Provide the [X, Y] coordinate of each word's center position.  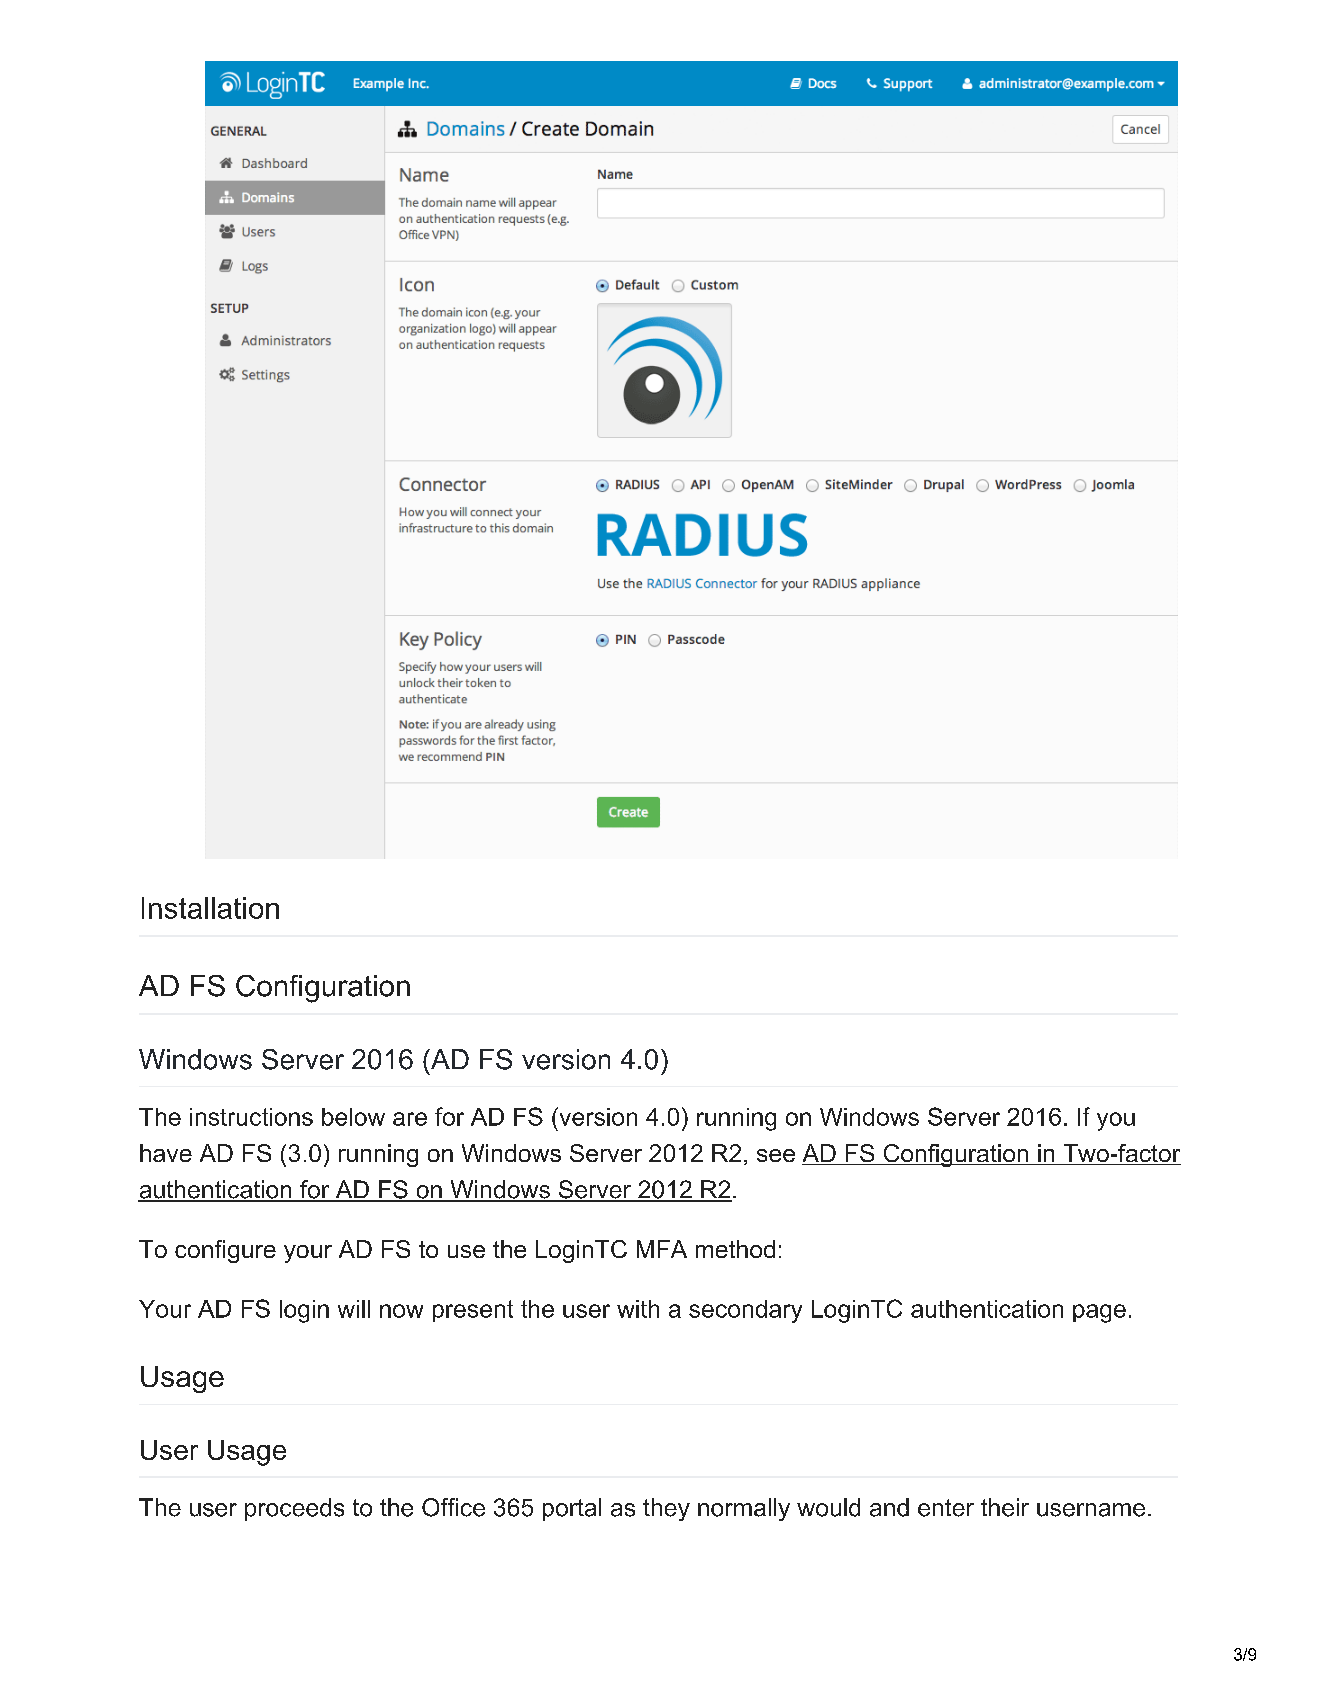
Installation [210, 908]
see [776, 1155]
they [666, 1509]
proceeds [294, 1509]
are [410, 1119]
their [1005, 1507]
